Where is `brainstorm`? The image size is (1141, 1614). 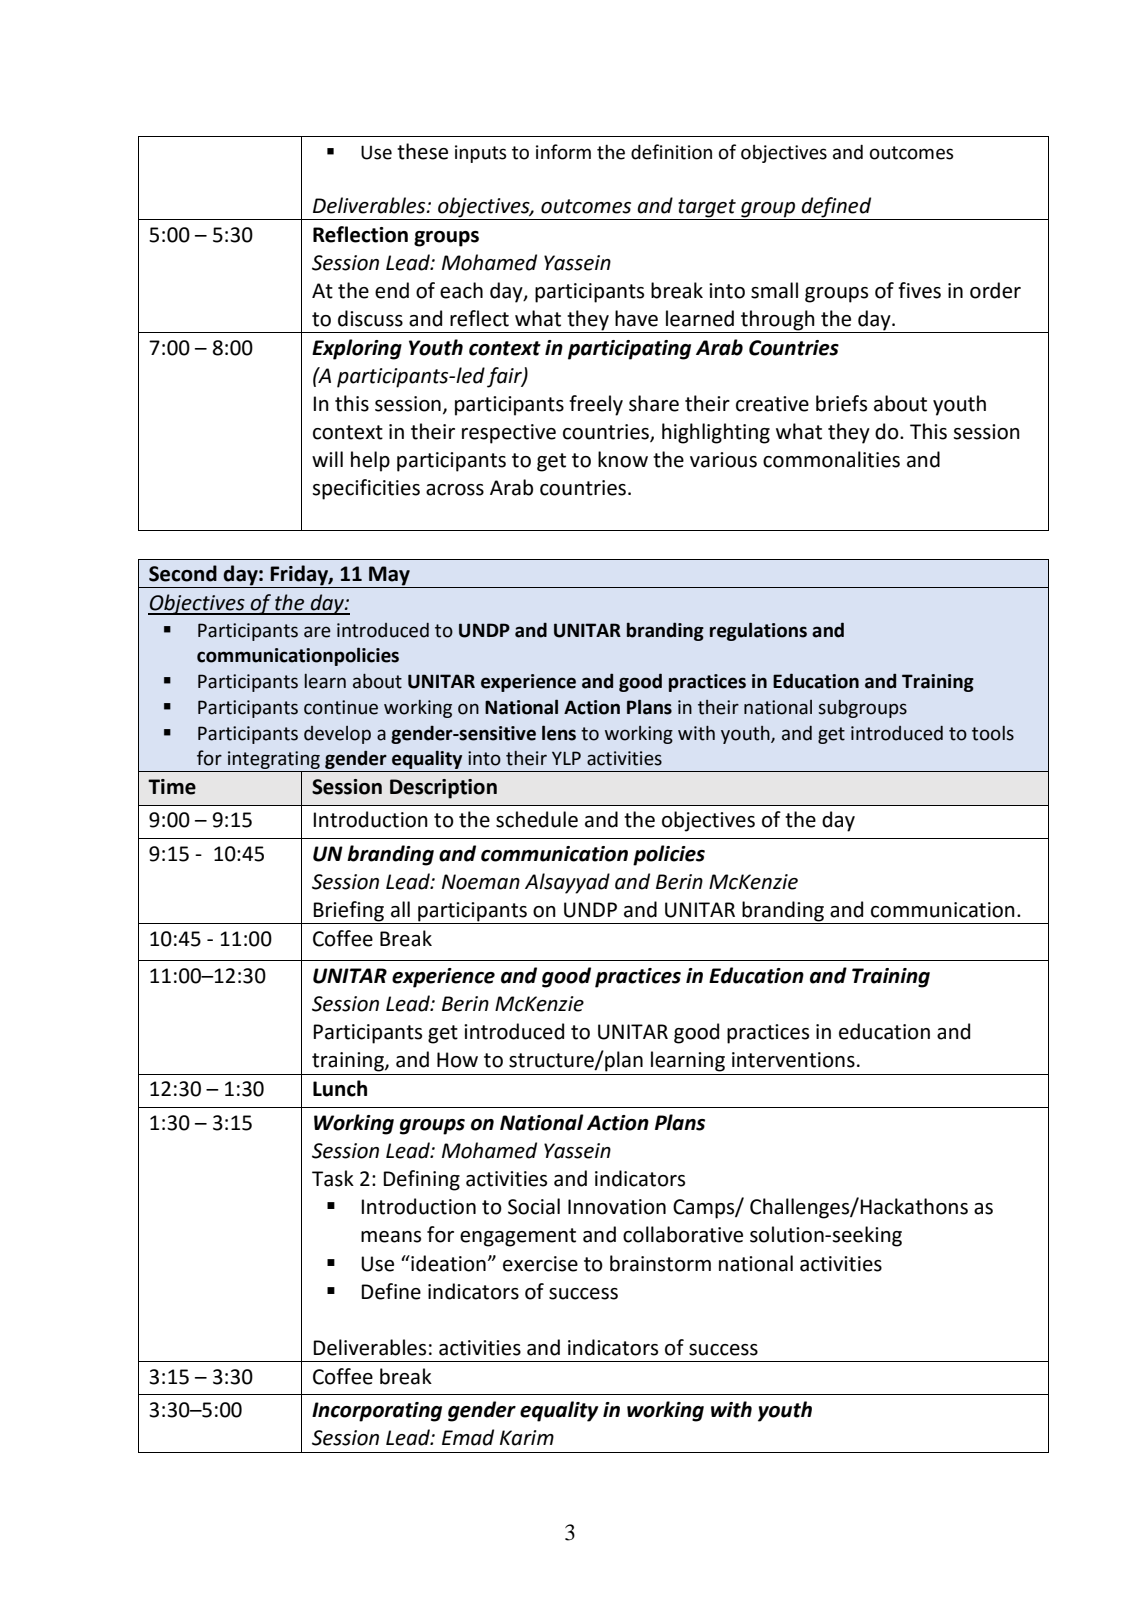
brainstorm is located at coordinates (660, 1263).
